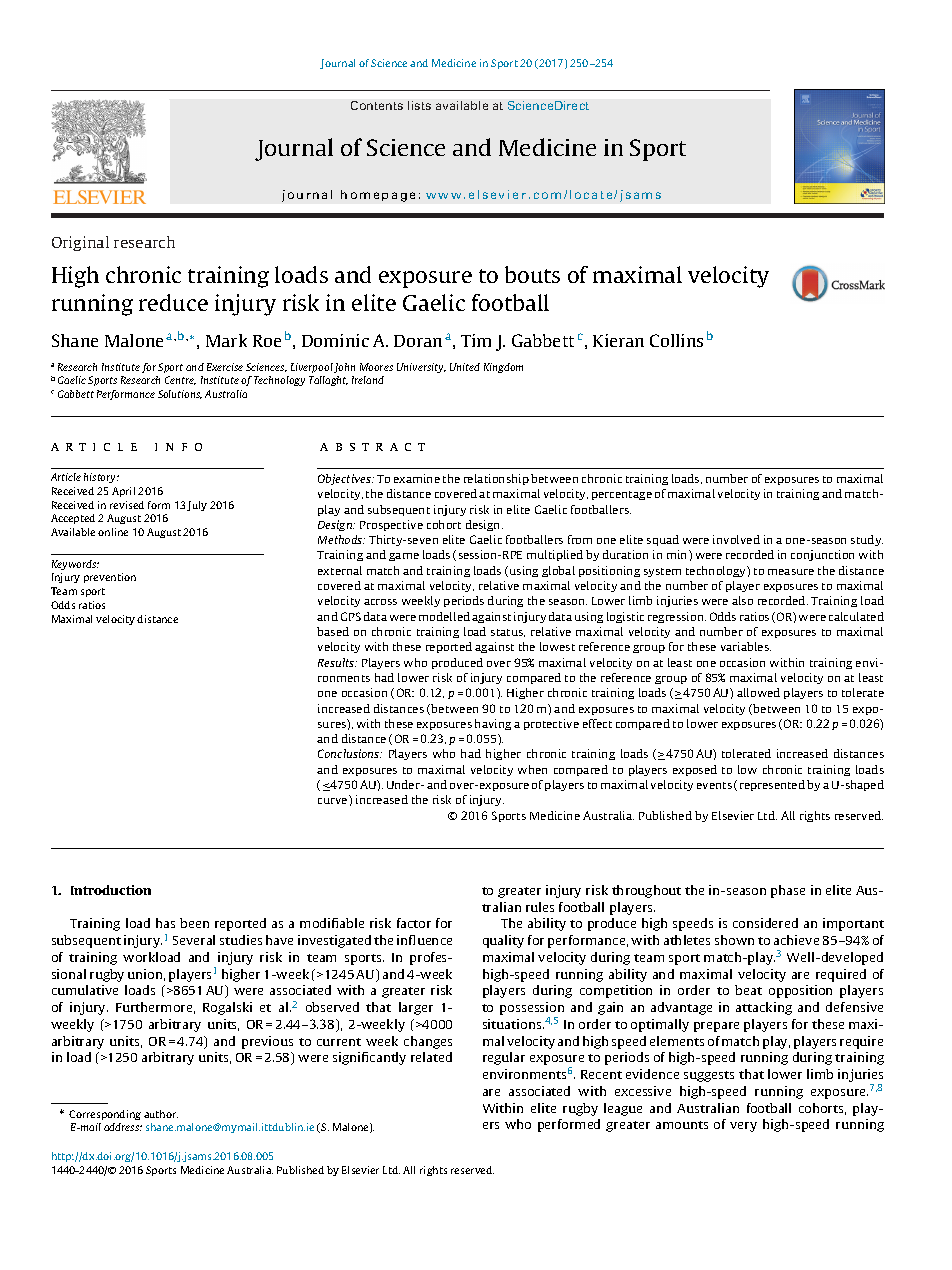 This document has height=1270, width=952. I want to click on author, so click(161, 1114).
